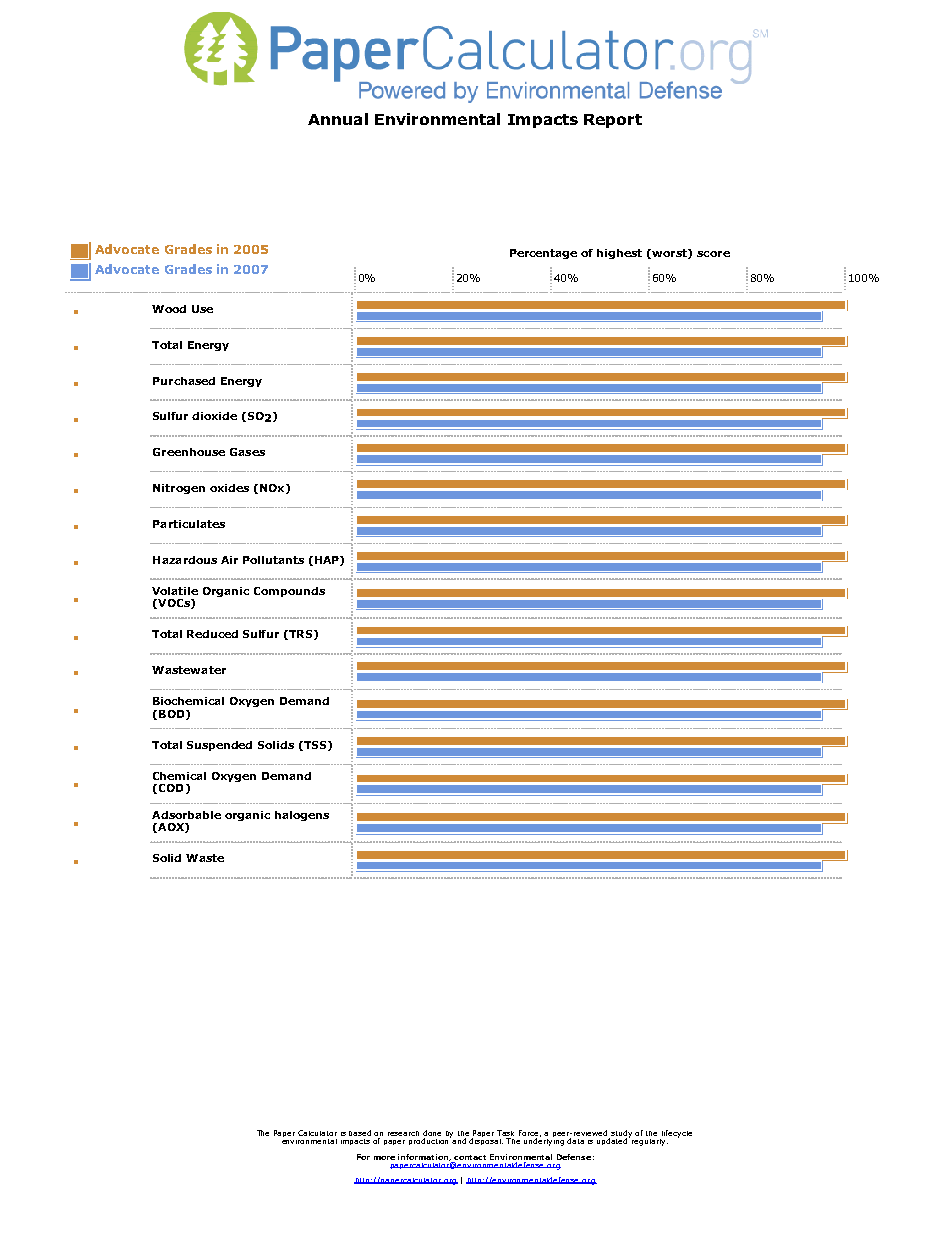 This screenshot has height=1233, width=952. What do you see at coordinates (302, 816) in the screenshot?
I see `halogens` at bounding box center [302, 816].
